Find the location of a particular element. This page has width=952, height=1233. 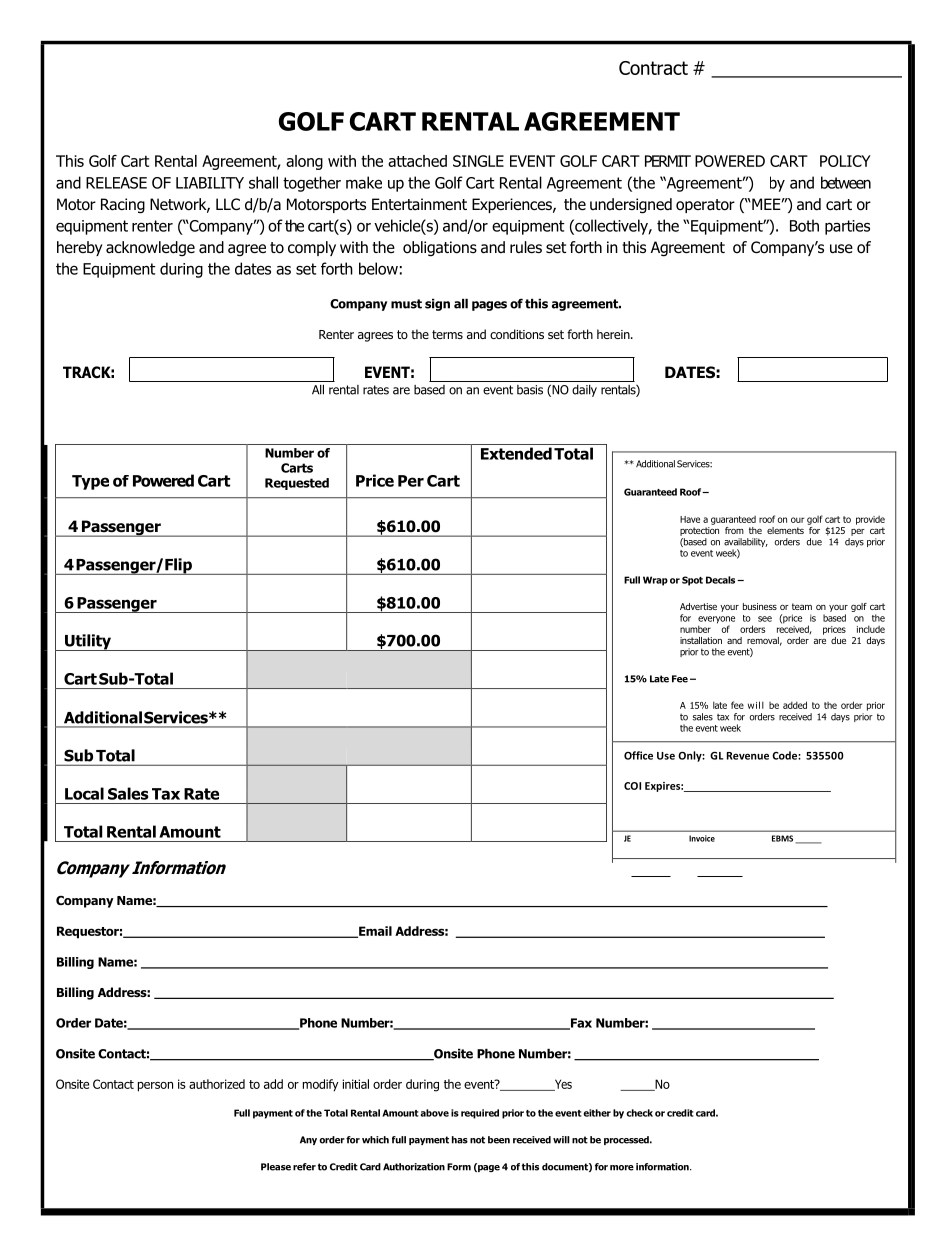

elements is located at coordinates (785, 530).
